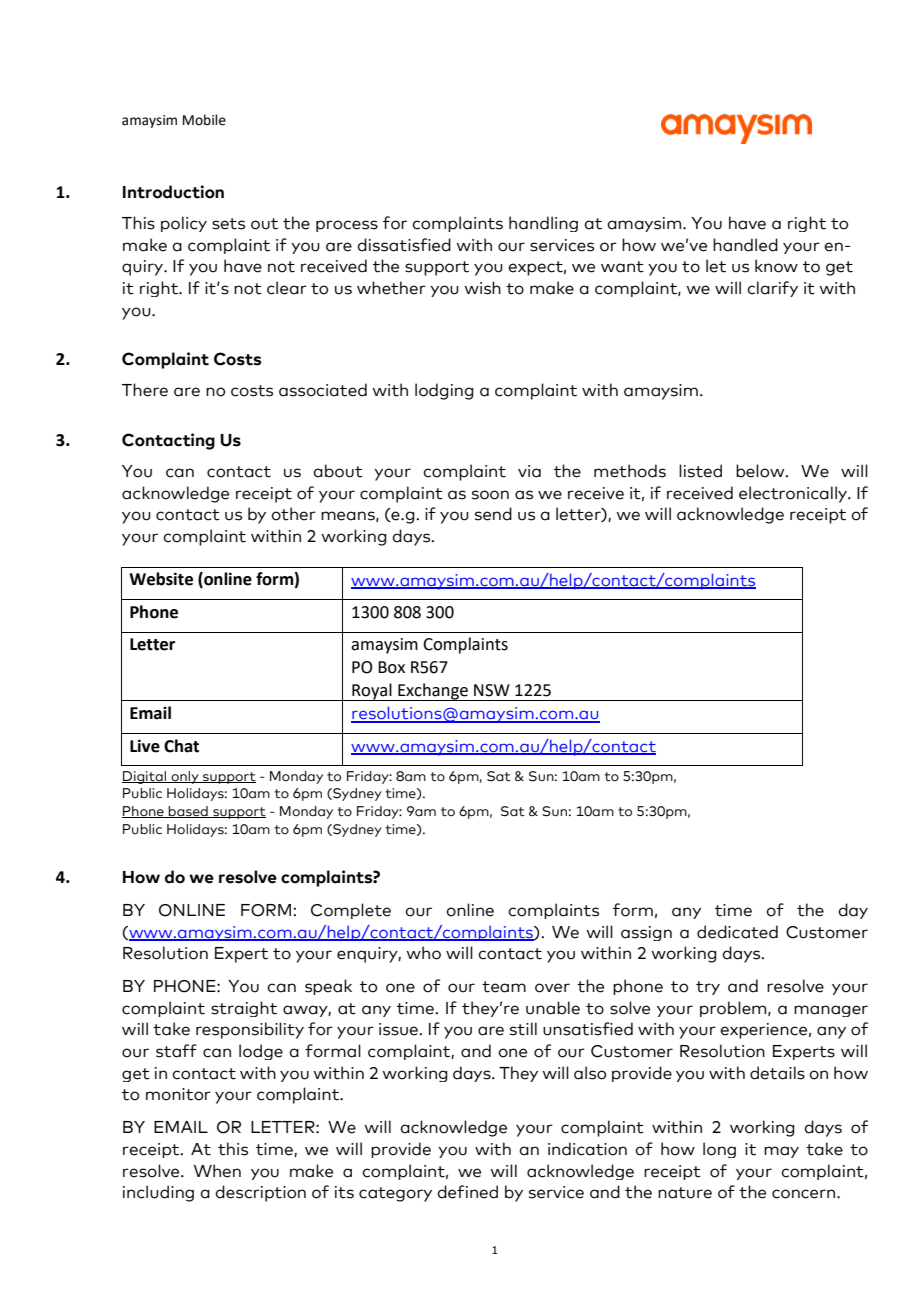 The height and width of the document is (1308, 924). What do you see at coordinates (188, 812) in the document?
I see `based` at bounding box center [188, 812].
